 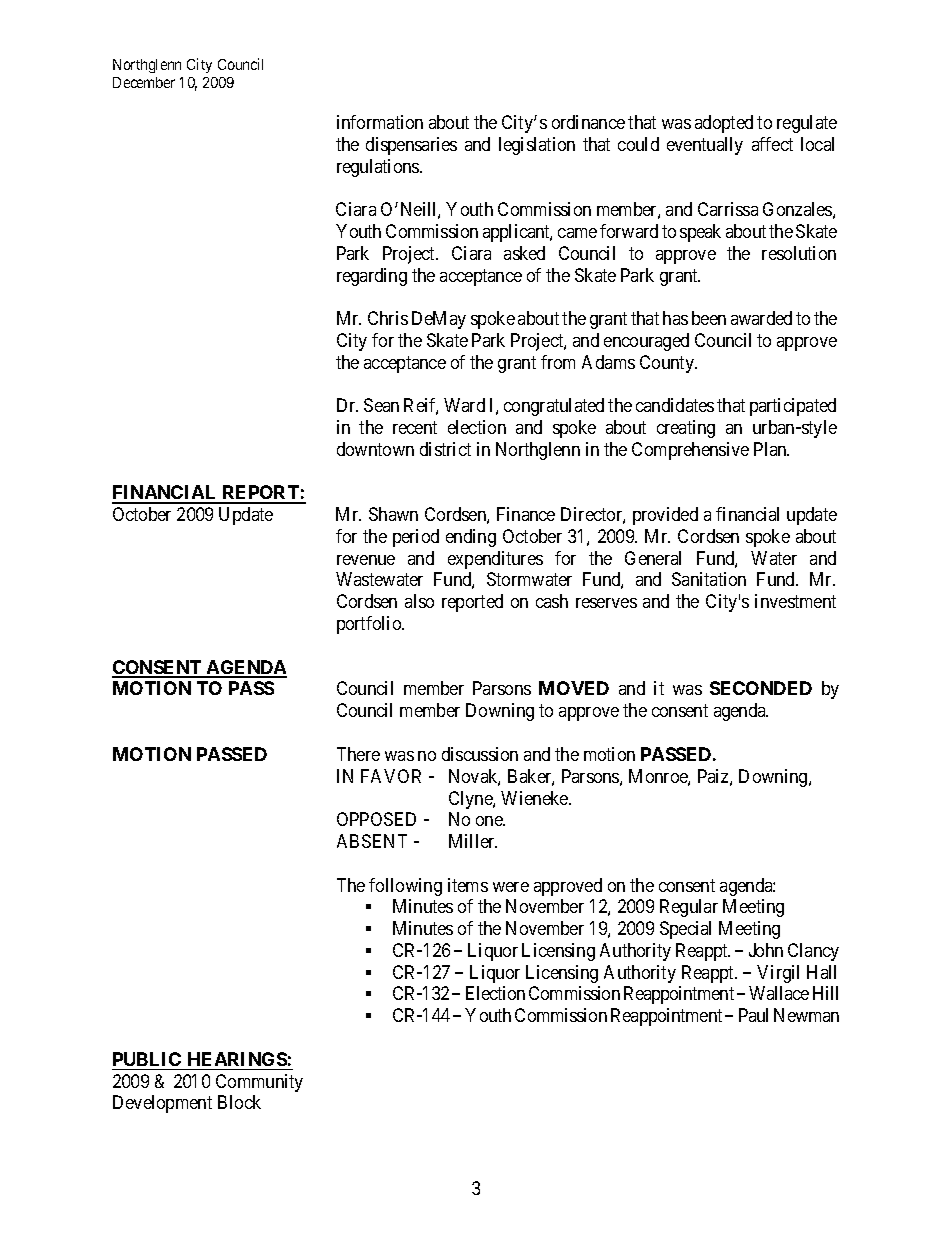 What do you see at coordinates (480, 754) in the screenshot?
I see `discussion` at bounding box center [480, 754].
